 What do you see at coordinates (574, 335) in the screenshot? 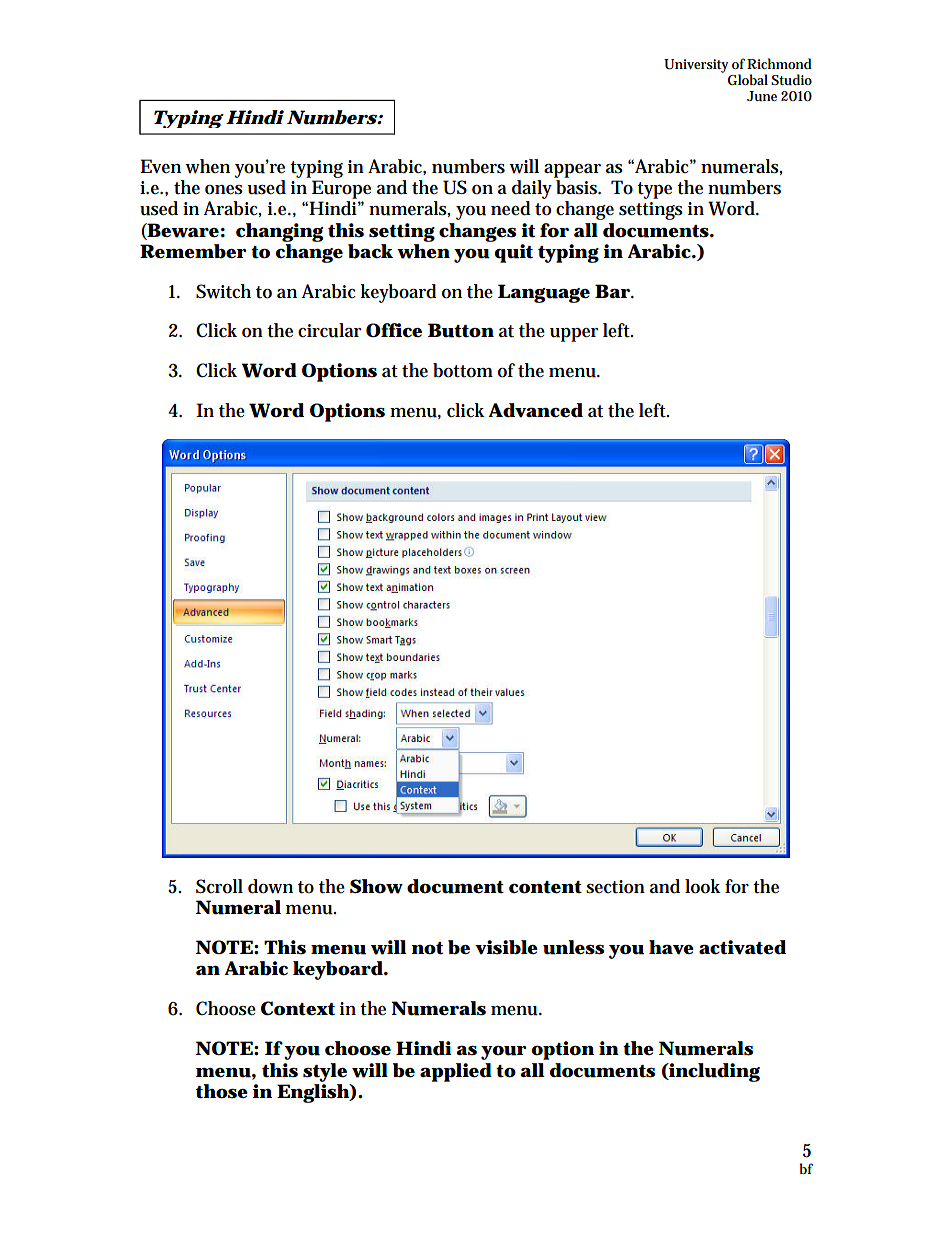
I see `upper` at bounding box center [574, 335].
